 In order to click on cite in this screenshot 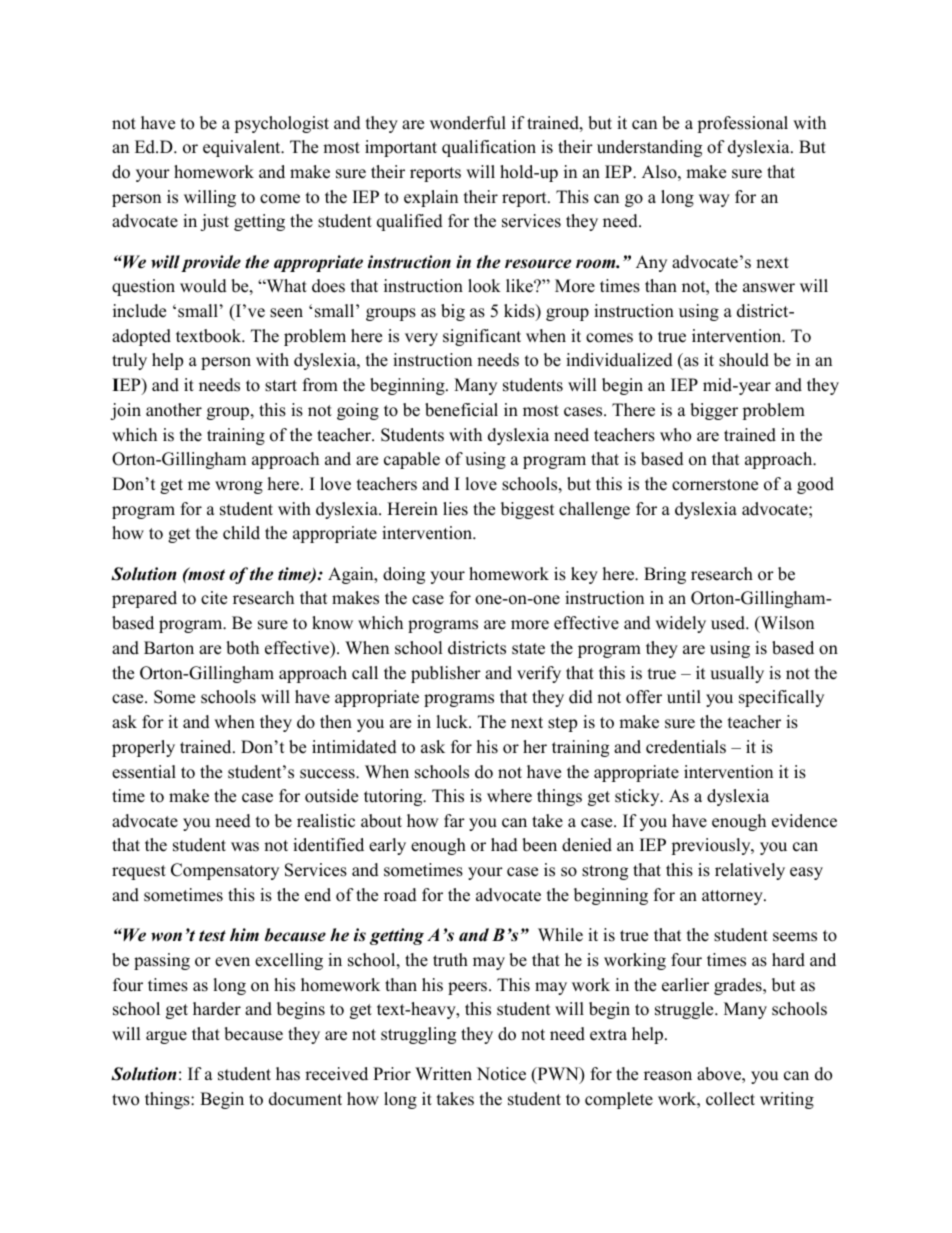, I will do `click(214, 598)`.
